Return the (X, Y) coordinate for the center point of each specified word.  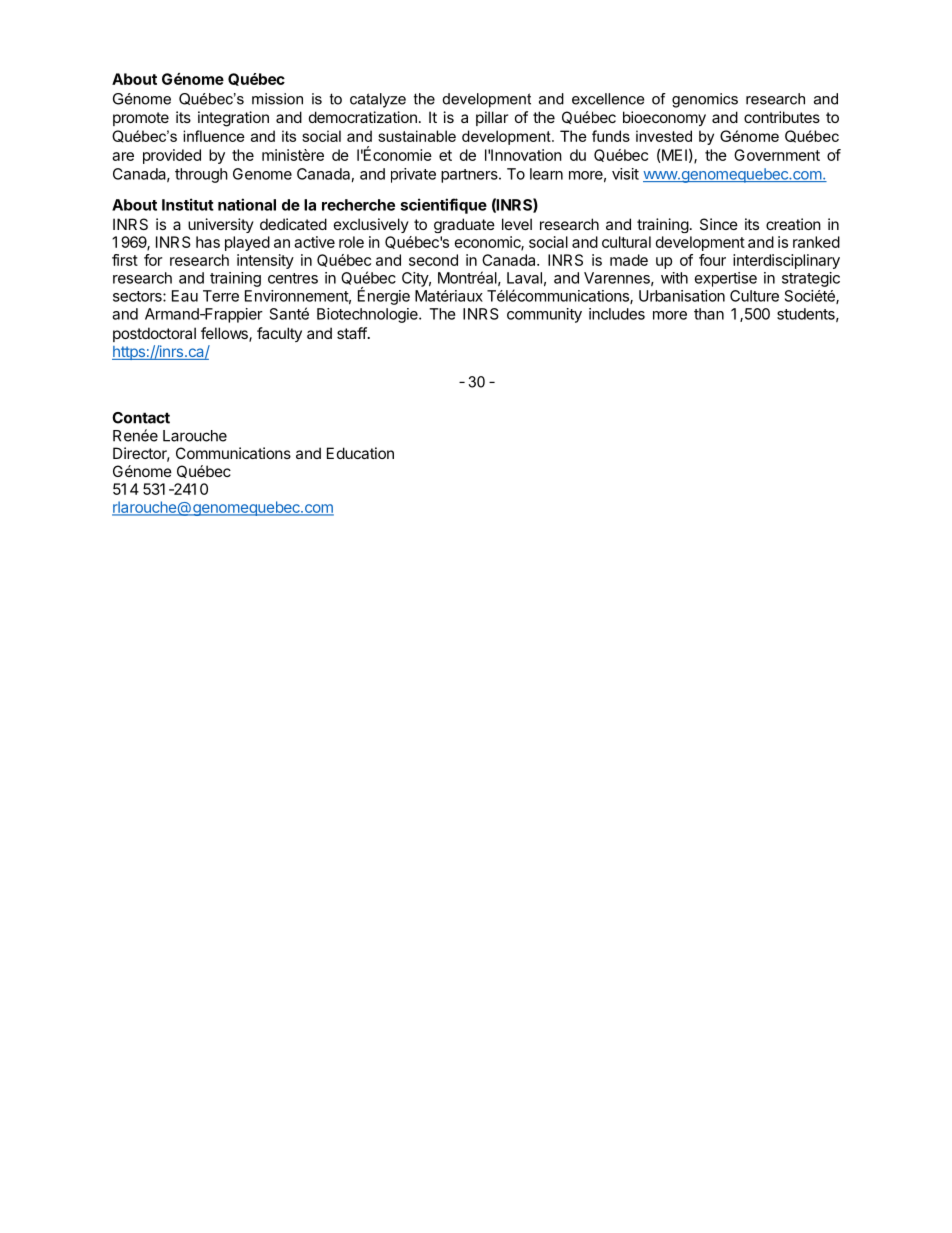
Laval (524, 278)
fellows (225, 334)
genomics (705, 100)
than (709, 314)
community (544, 315)
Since (719, 224)
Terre (221, 296)
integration (233, 119)
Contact (141, 418)
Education (360, 453)
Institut (188, 204)
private (413, 175)
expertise (726, 279)
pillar (492, 118)
